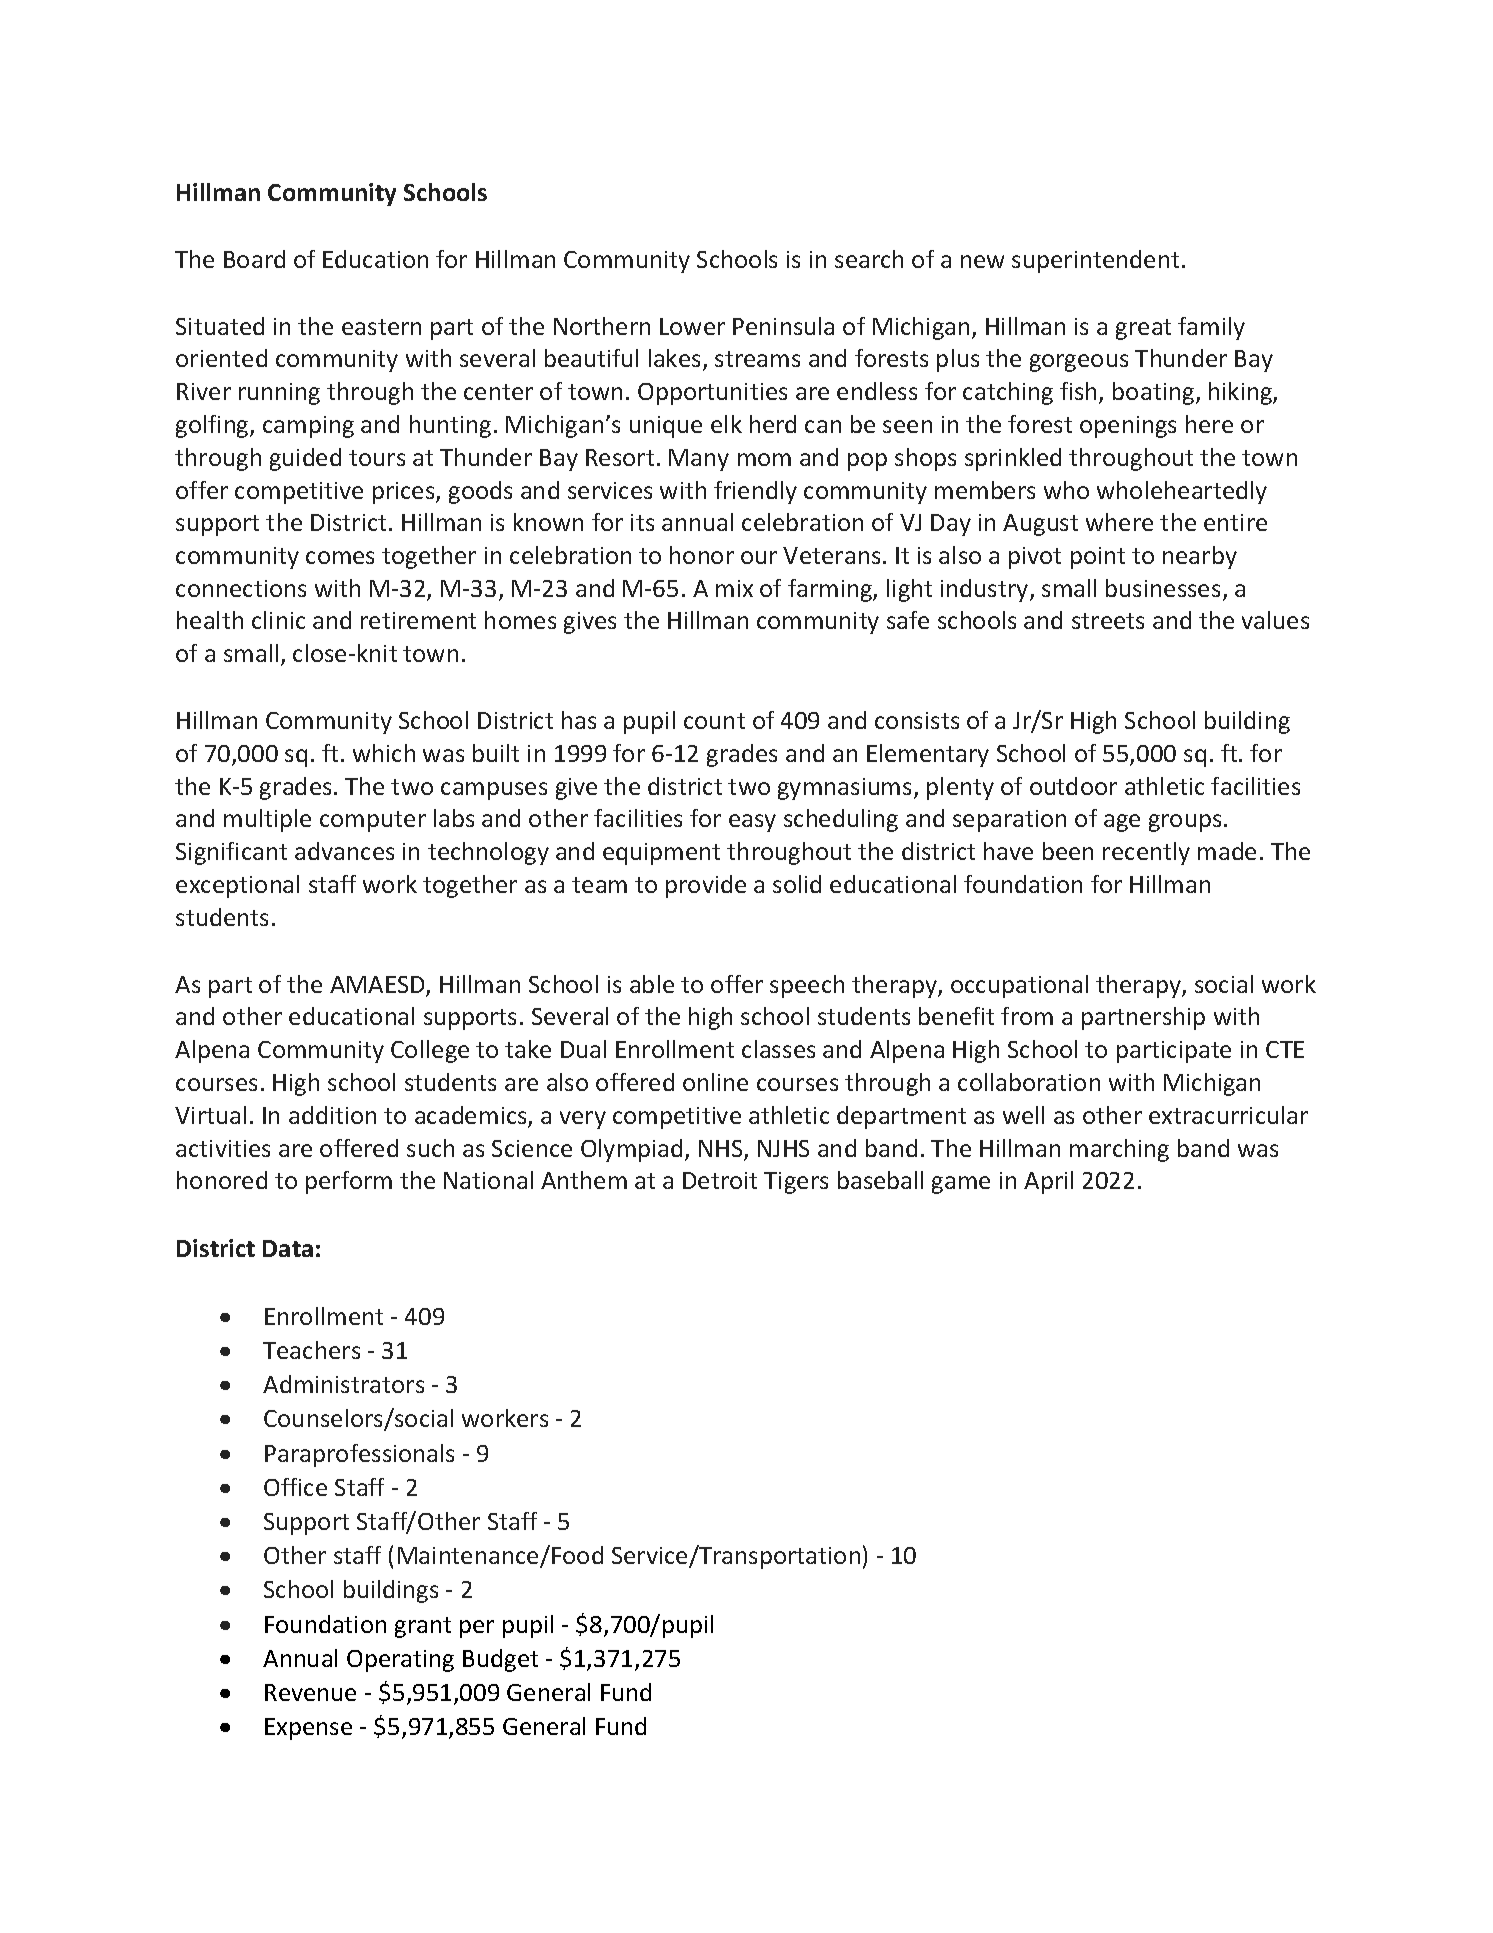 This image has height=1933, width=1493. Describe the element at coordinates (1119, 1150) in the image. I see `marching` at that location.
